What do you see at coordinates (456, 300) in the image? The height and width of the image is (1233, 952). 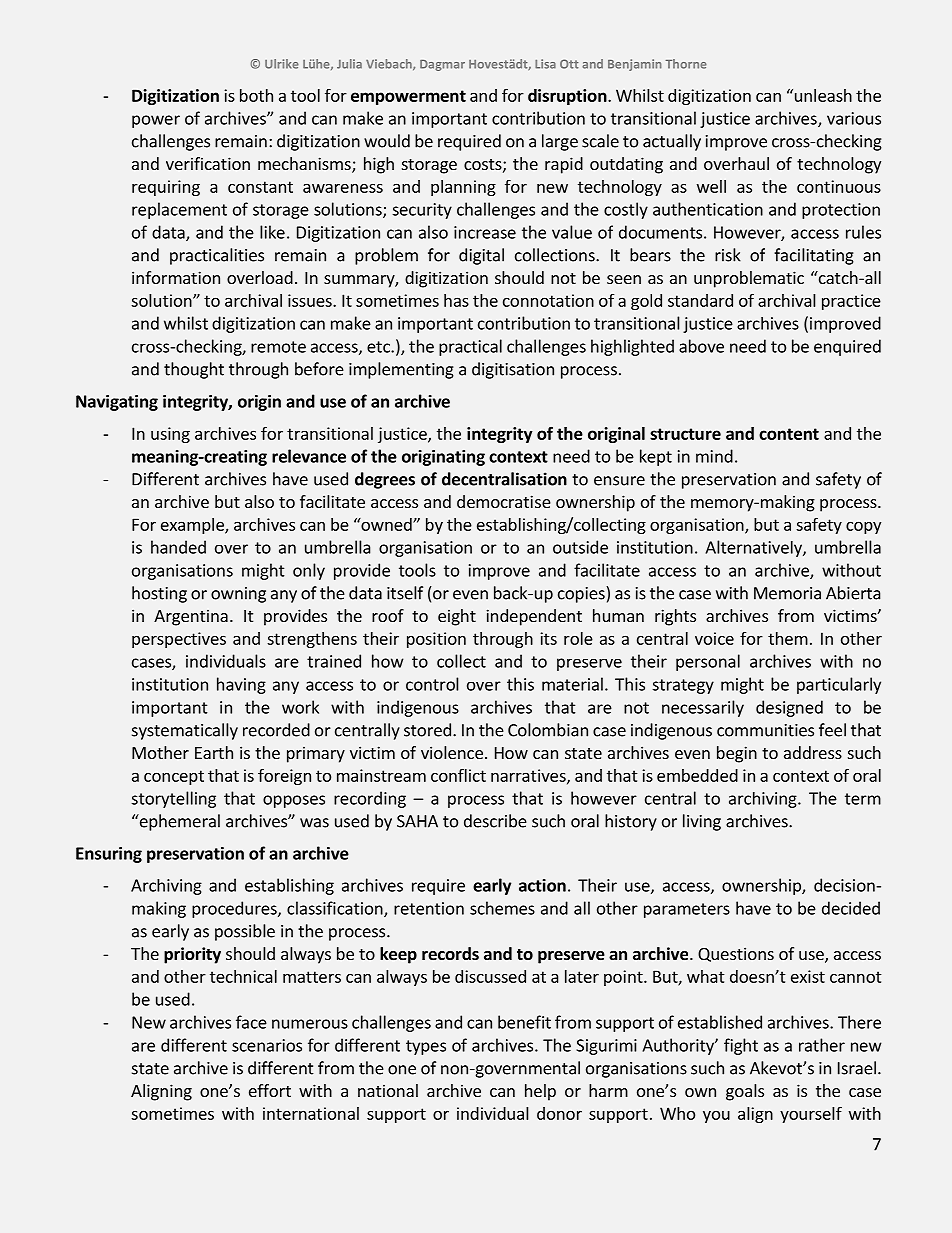 I see `has` at bounding box center [456, 300].
